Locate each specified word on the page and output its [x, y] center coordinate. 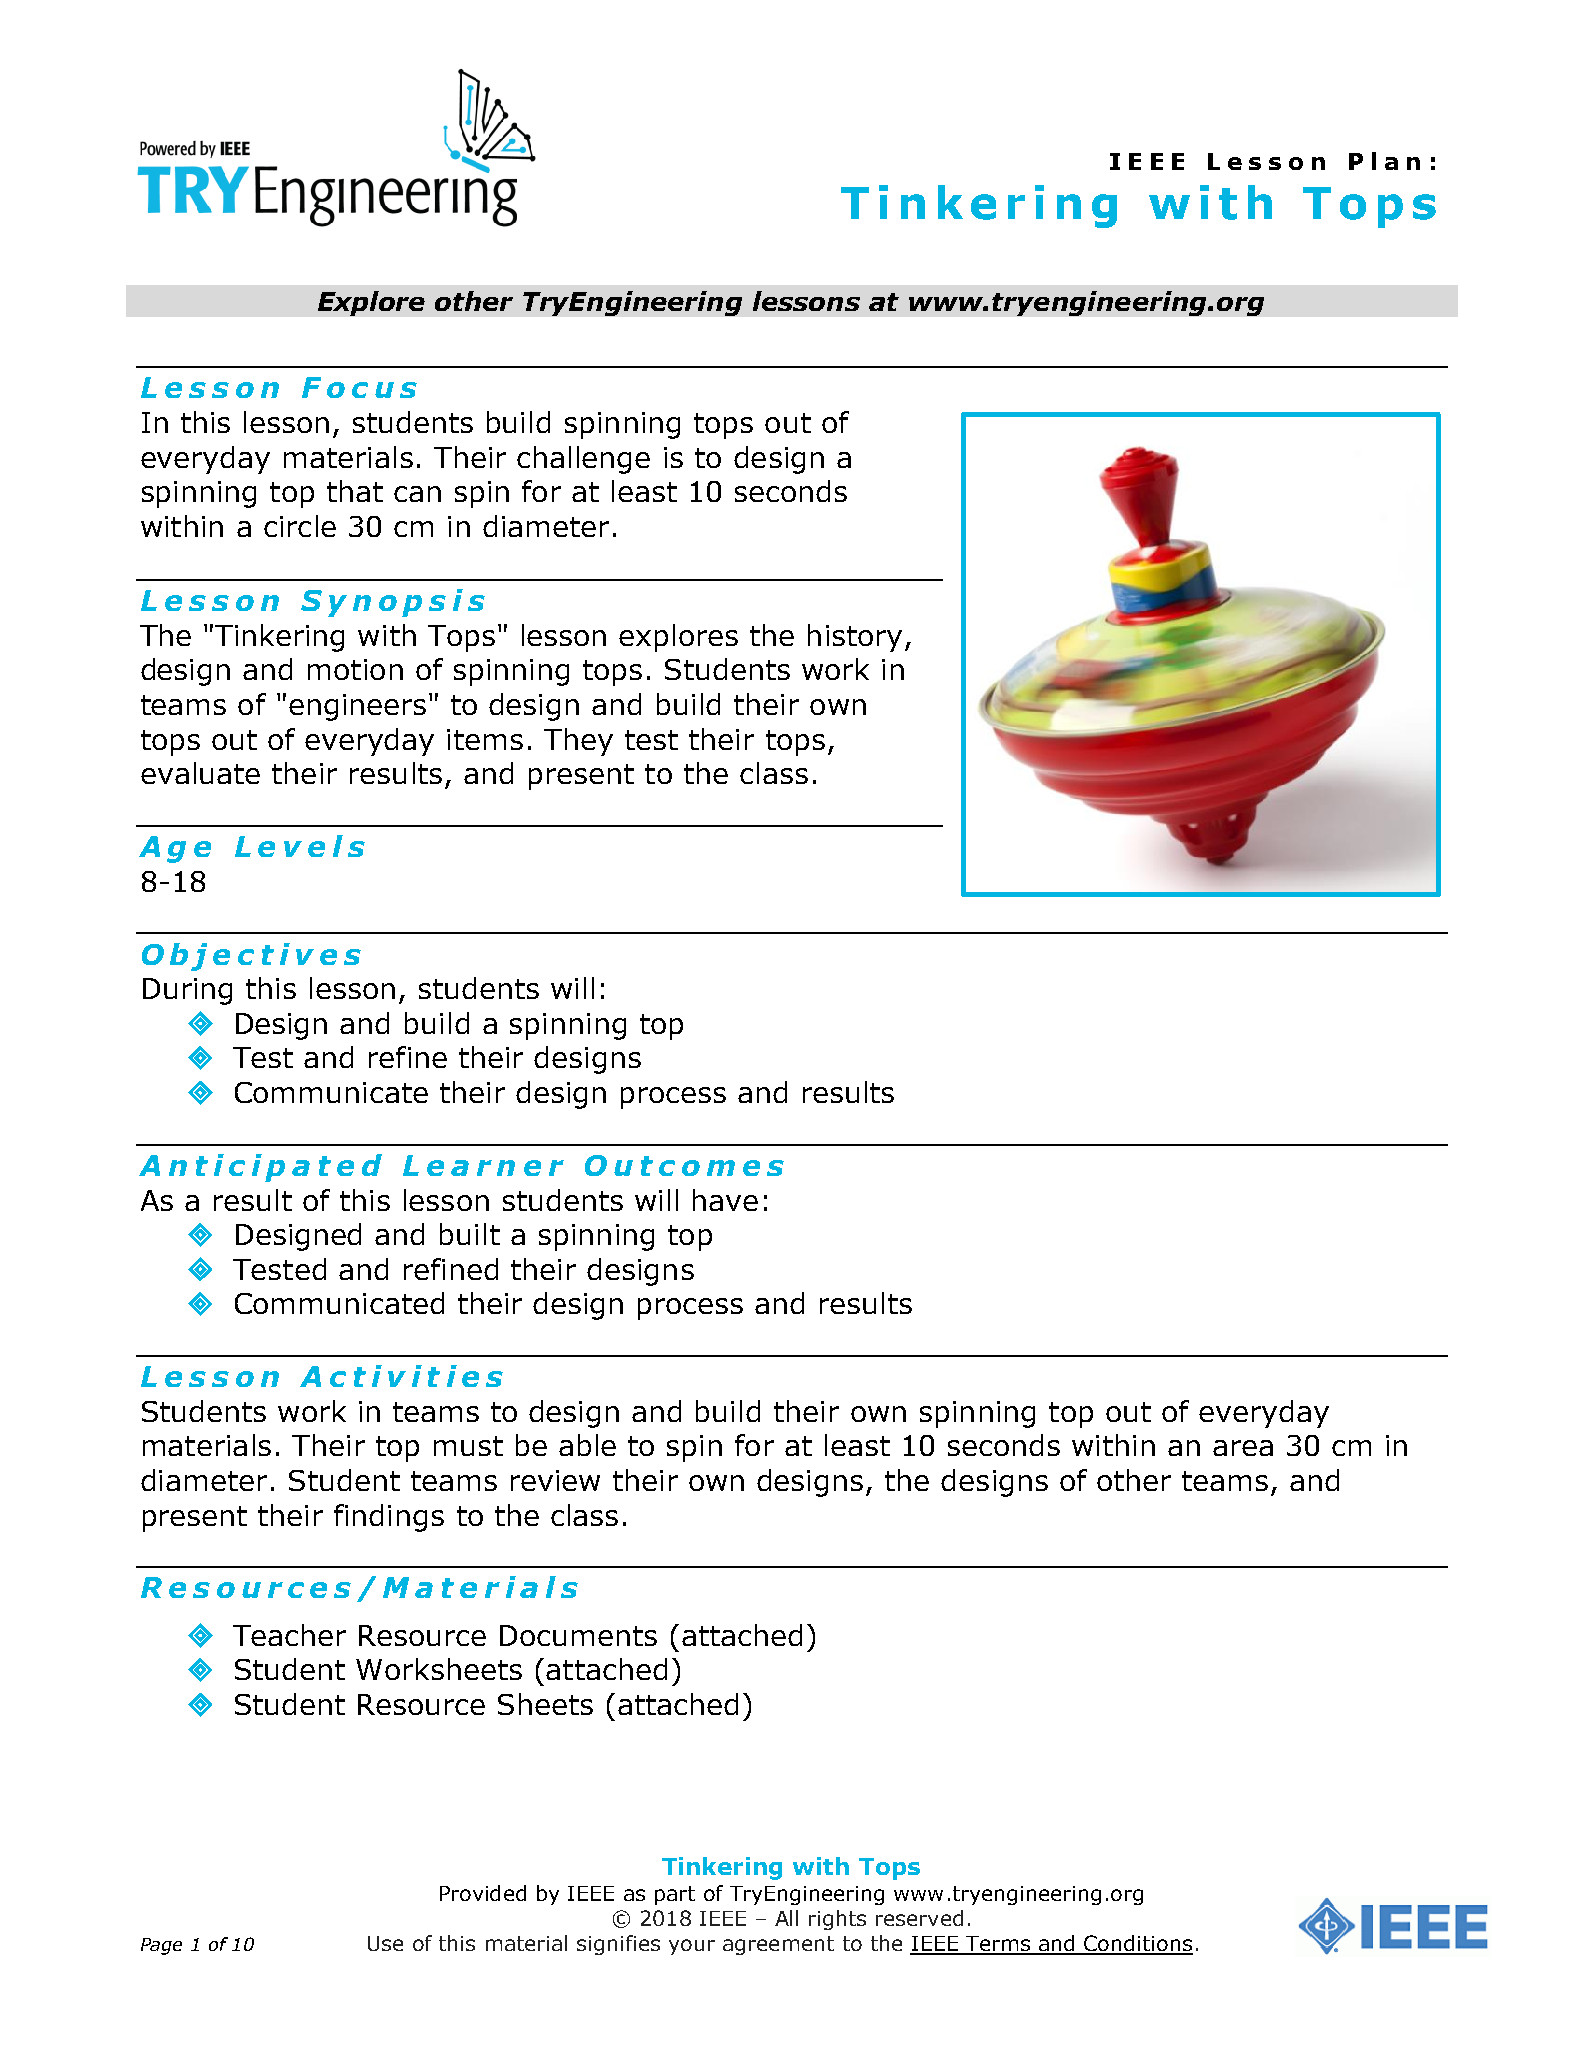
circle [300, 526]
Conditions [1138, 1944]
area [1243, 1448]
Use [385, 1943]
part [675, 1895]
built [470, 1234]
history [855, 638]
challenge [583, 460]
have [725, 1200]
